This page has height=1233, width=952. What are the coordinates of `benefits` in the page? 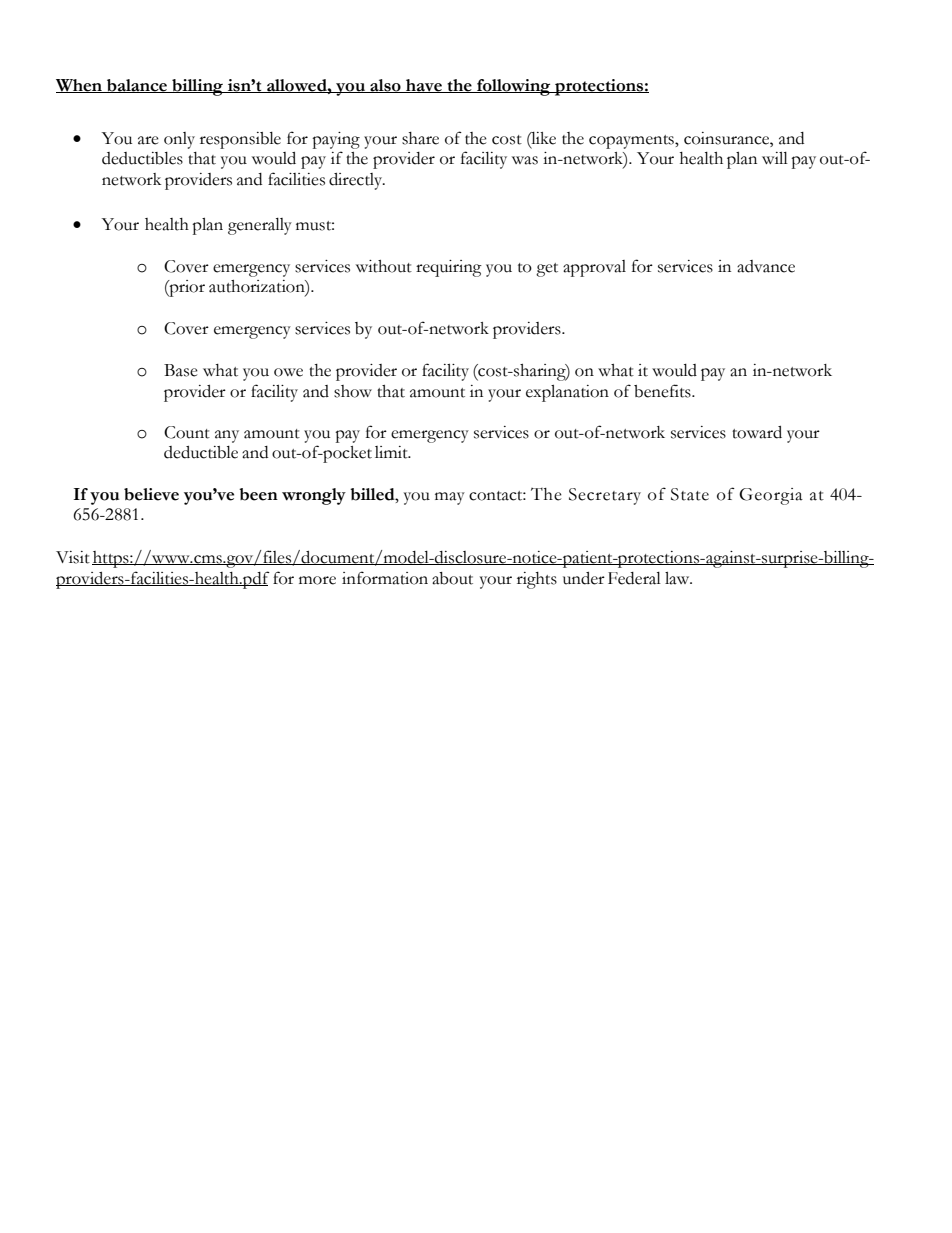 It's located at (663, 391).
